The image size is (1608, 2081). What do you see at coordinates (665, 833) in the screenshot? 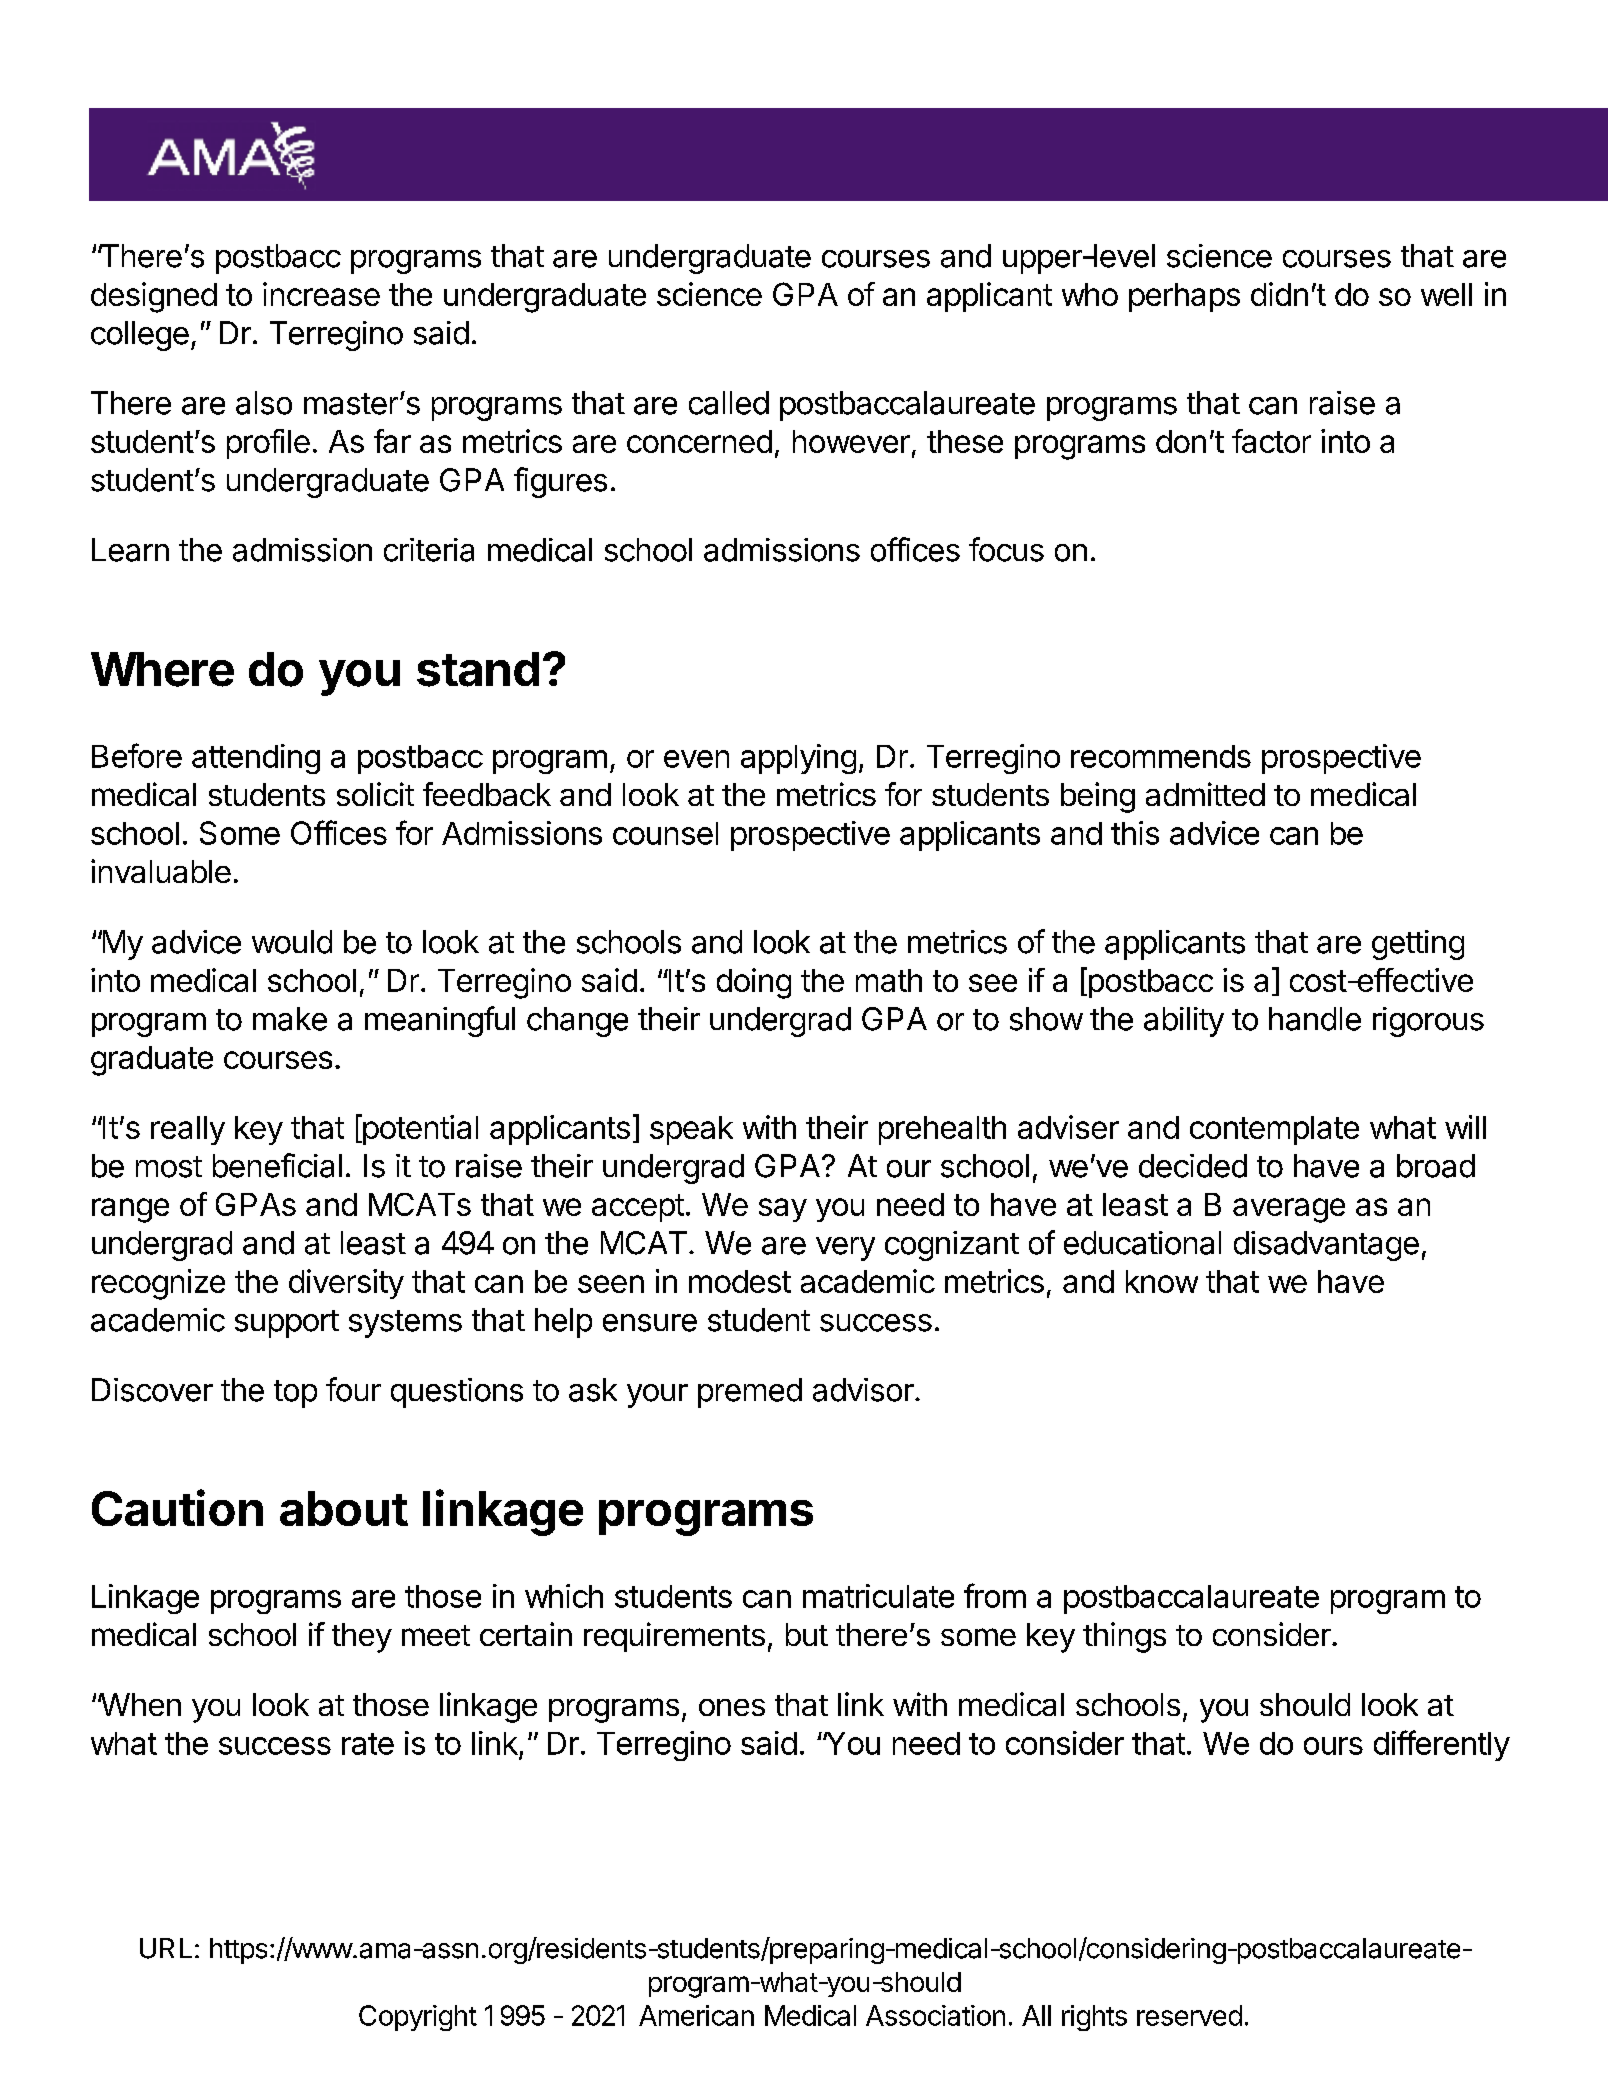
I see `counsel` at bounding box center [665, 833].
